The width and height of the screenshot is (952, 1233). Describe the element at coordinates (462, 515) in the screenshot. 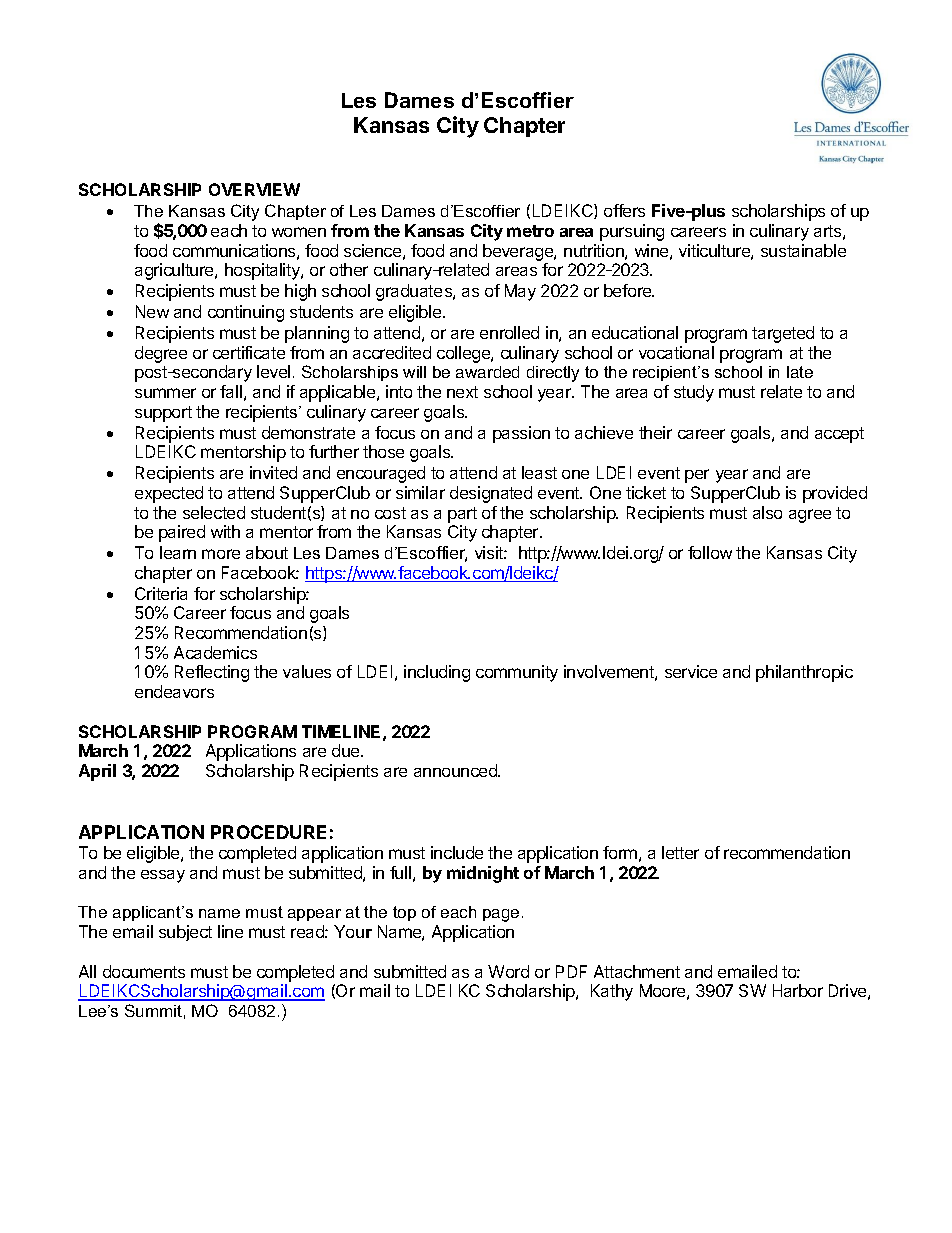

I see `part` at that location.
